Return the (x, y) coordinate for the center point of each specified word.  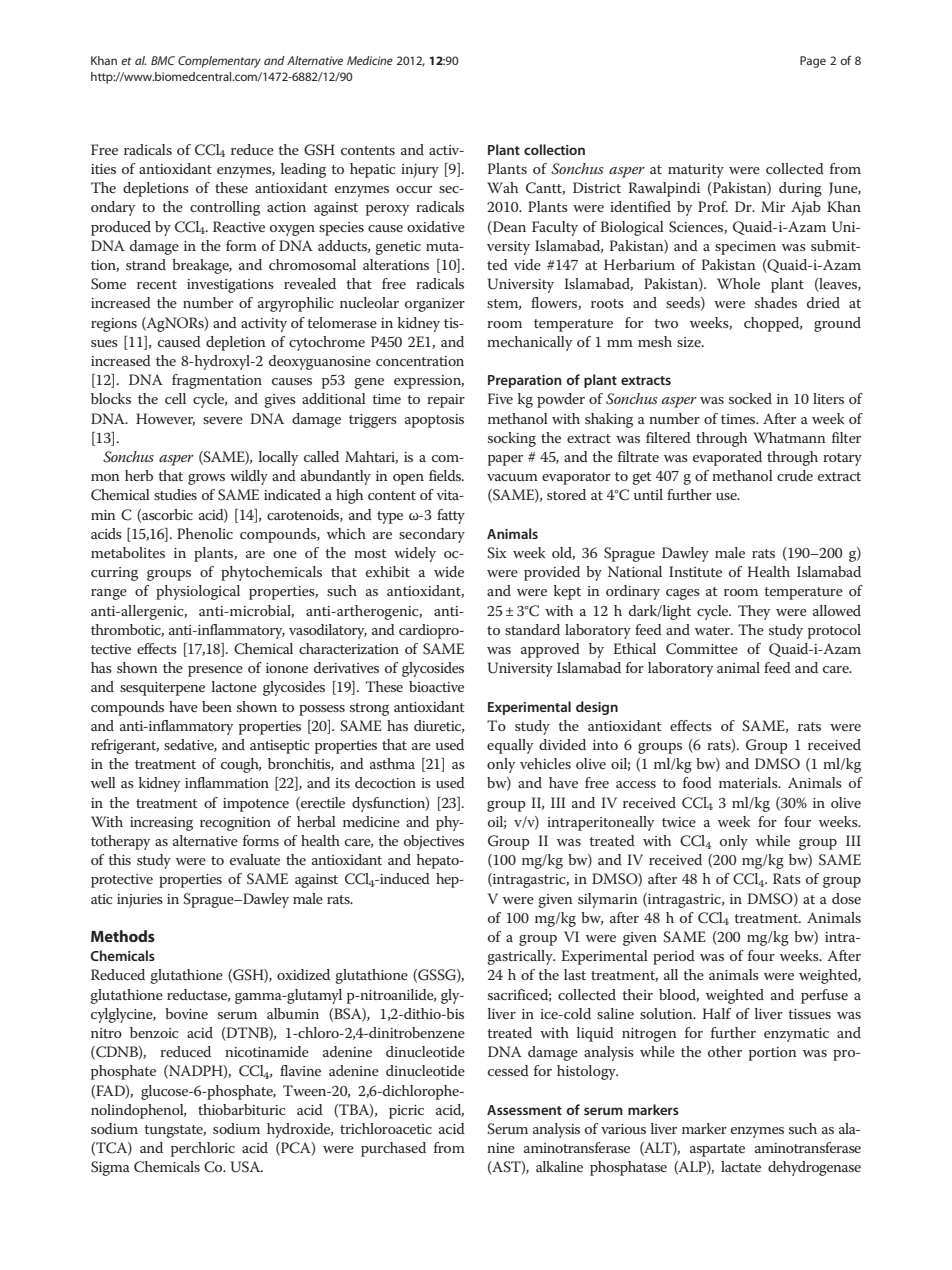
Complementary (219, 62)
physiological (198, 592)
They (754, 612)
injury (420, 171)
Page (813, 62)
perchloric (203, 1149)
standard (532, 629)
